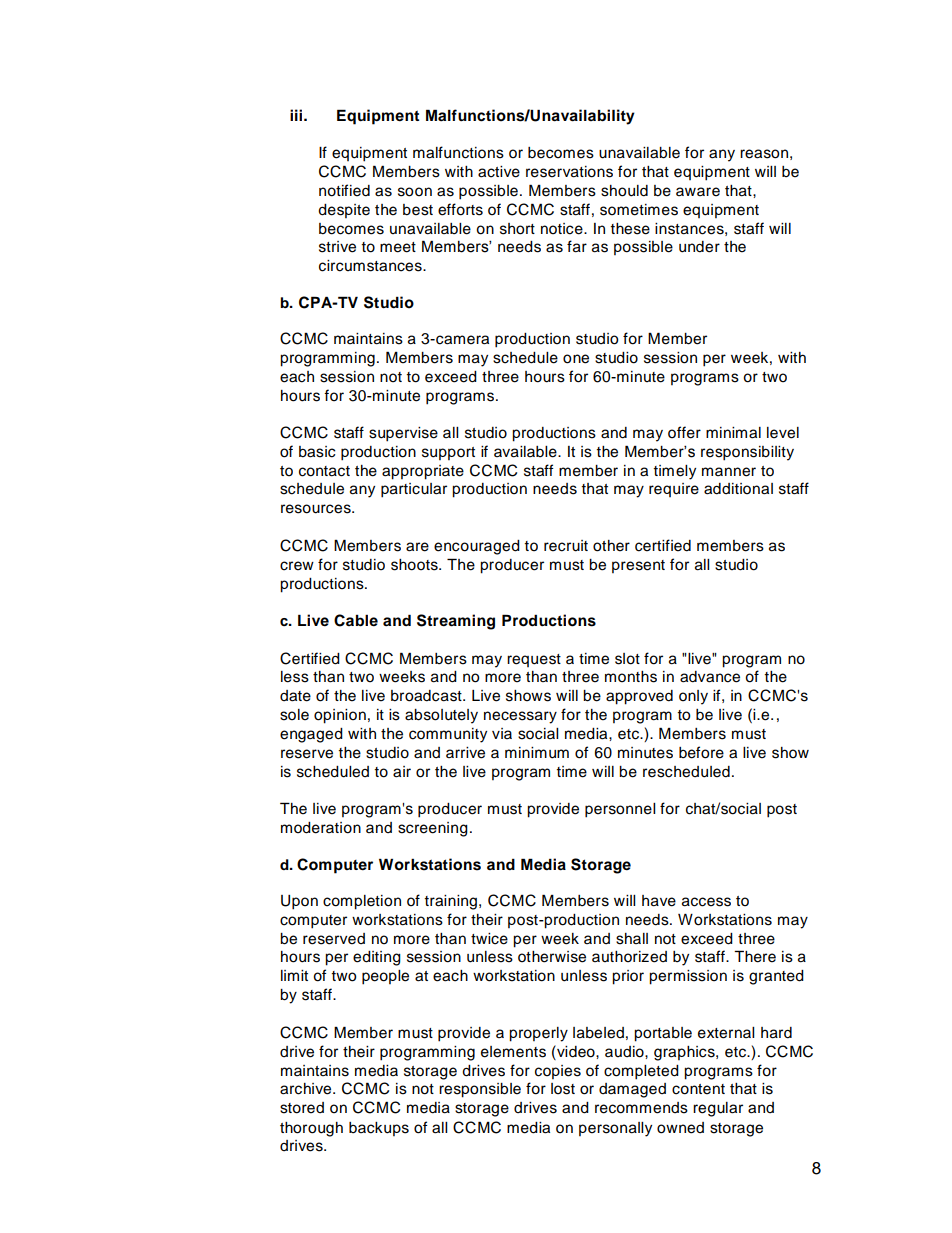  I want to click on completion, so click(362, 902).
